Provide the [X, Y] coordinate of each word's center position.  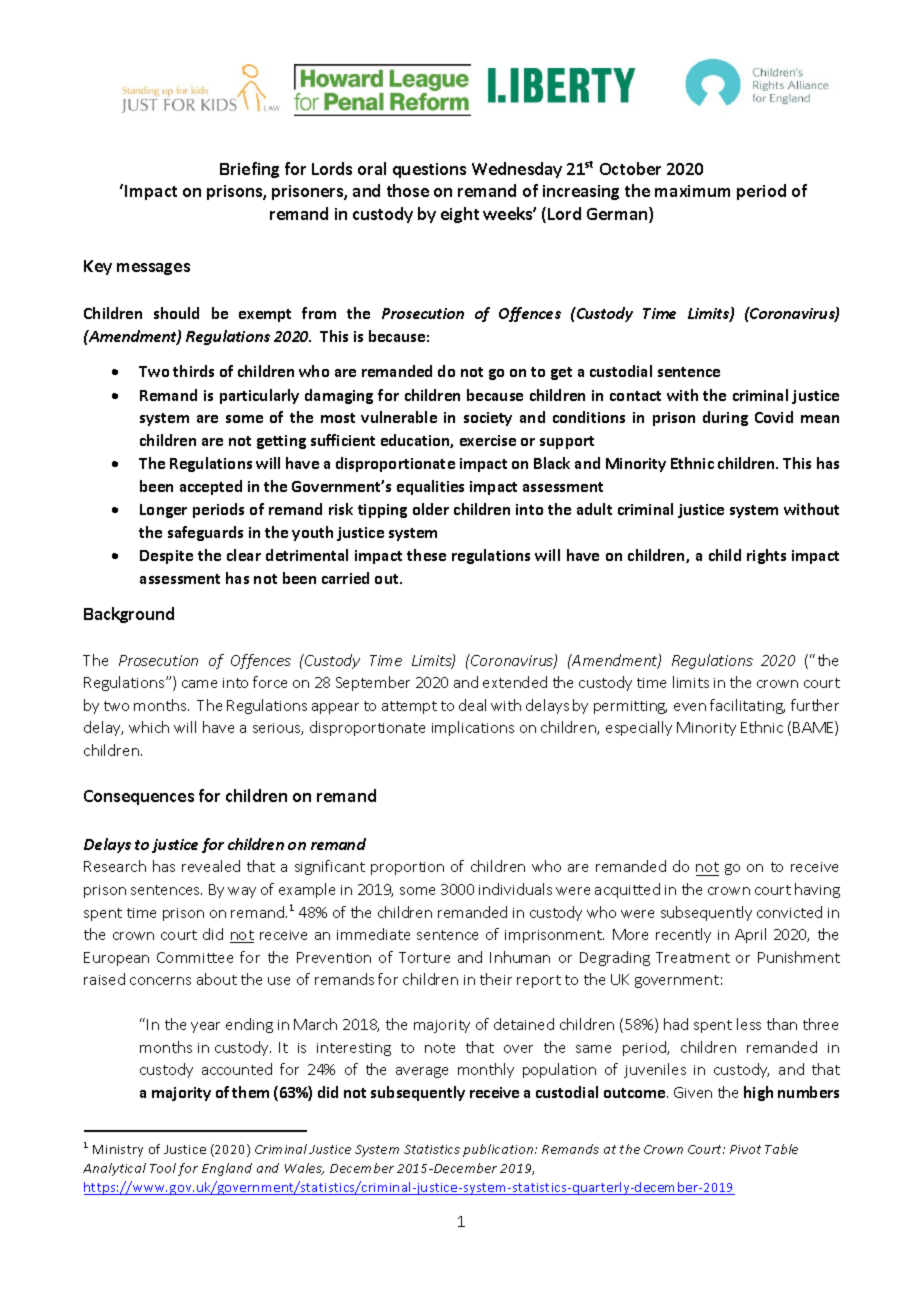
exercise [488, 440]
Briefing [249, 170]
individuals [515, 889]
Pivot [745, 1149]
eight [460, 215]
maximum [692, 191]
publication [499, 1150]
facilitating [747, 706]
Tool [163, 1168]
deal [472, 705]
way [242, 892]
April [750, 935]
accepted [211, 487]
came [199, 684]
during [725, 418]
